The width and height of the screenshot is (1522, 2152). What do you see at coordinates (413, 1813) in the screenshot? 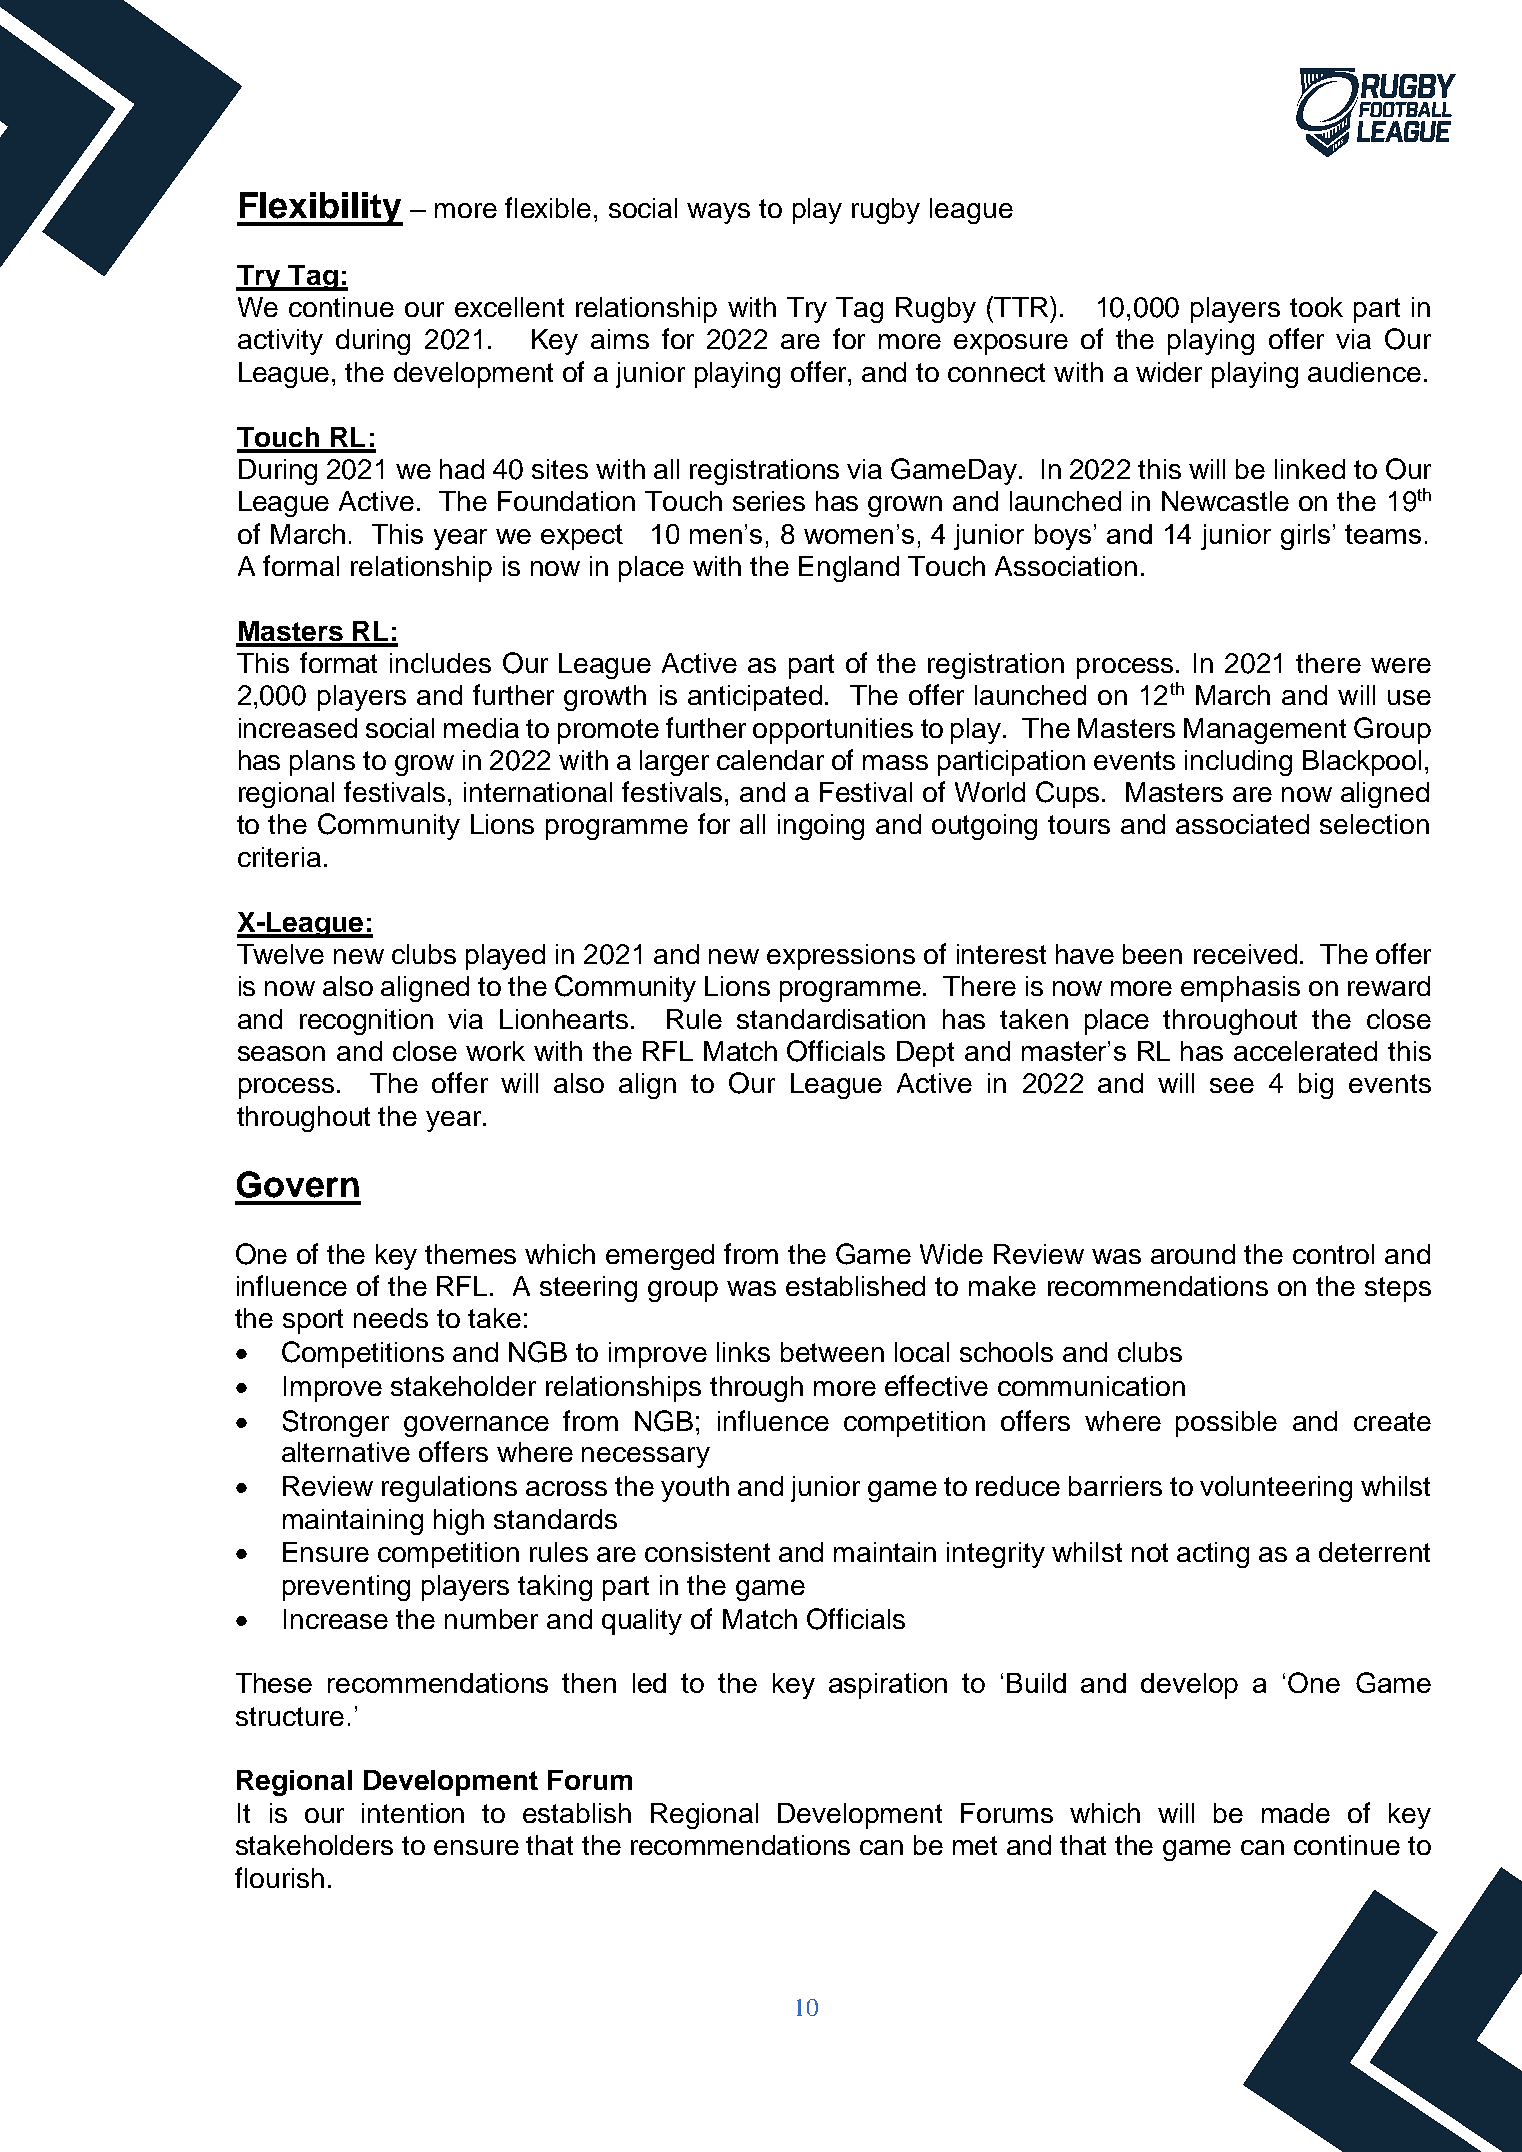
I see `intention` at bounding box center [413, 1813].
